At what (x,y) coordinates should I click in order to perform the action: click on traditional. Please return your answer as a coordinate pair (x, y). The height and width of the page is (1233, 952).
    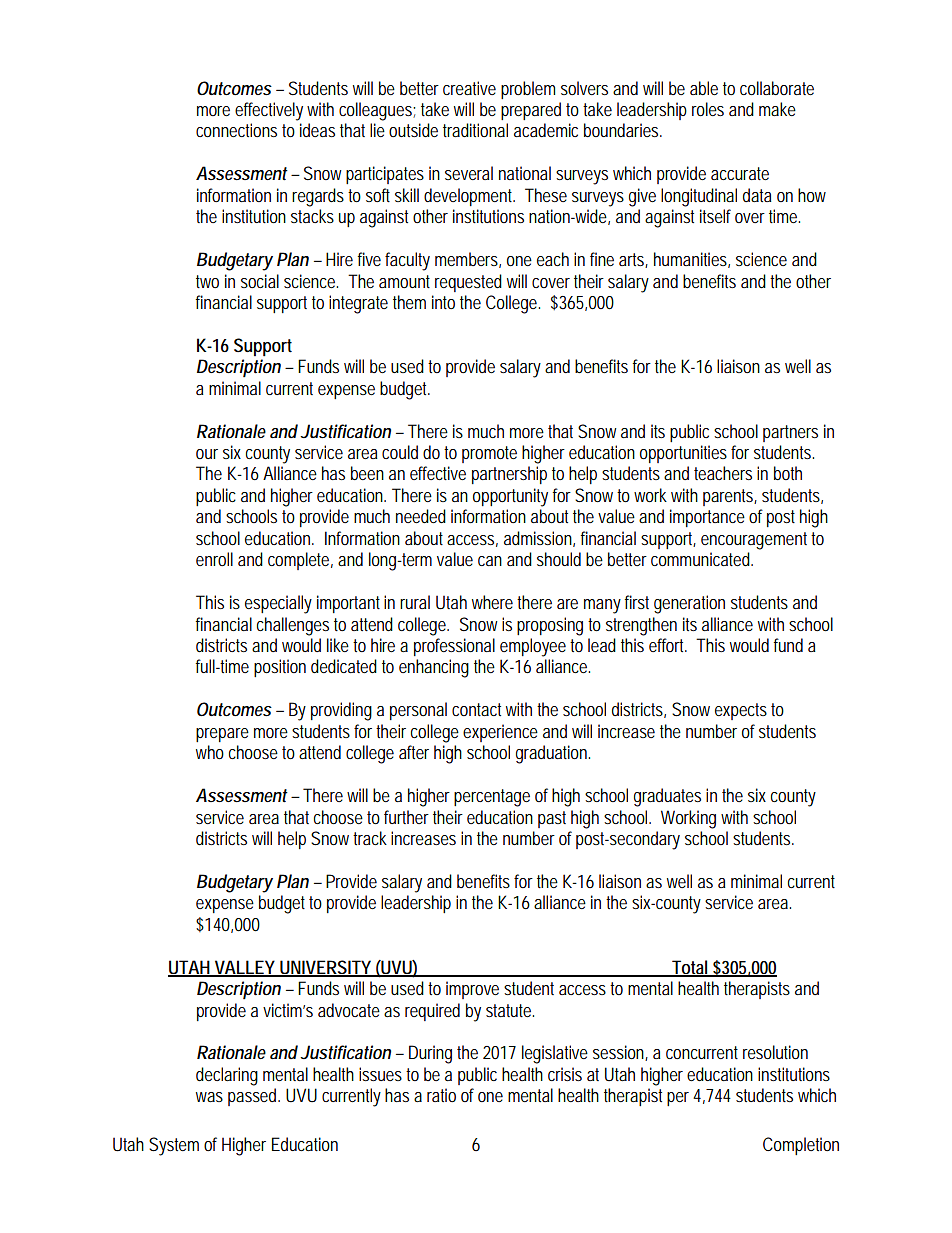
    Looking at the image, I should click on (475, 130).
